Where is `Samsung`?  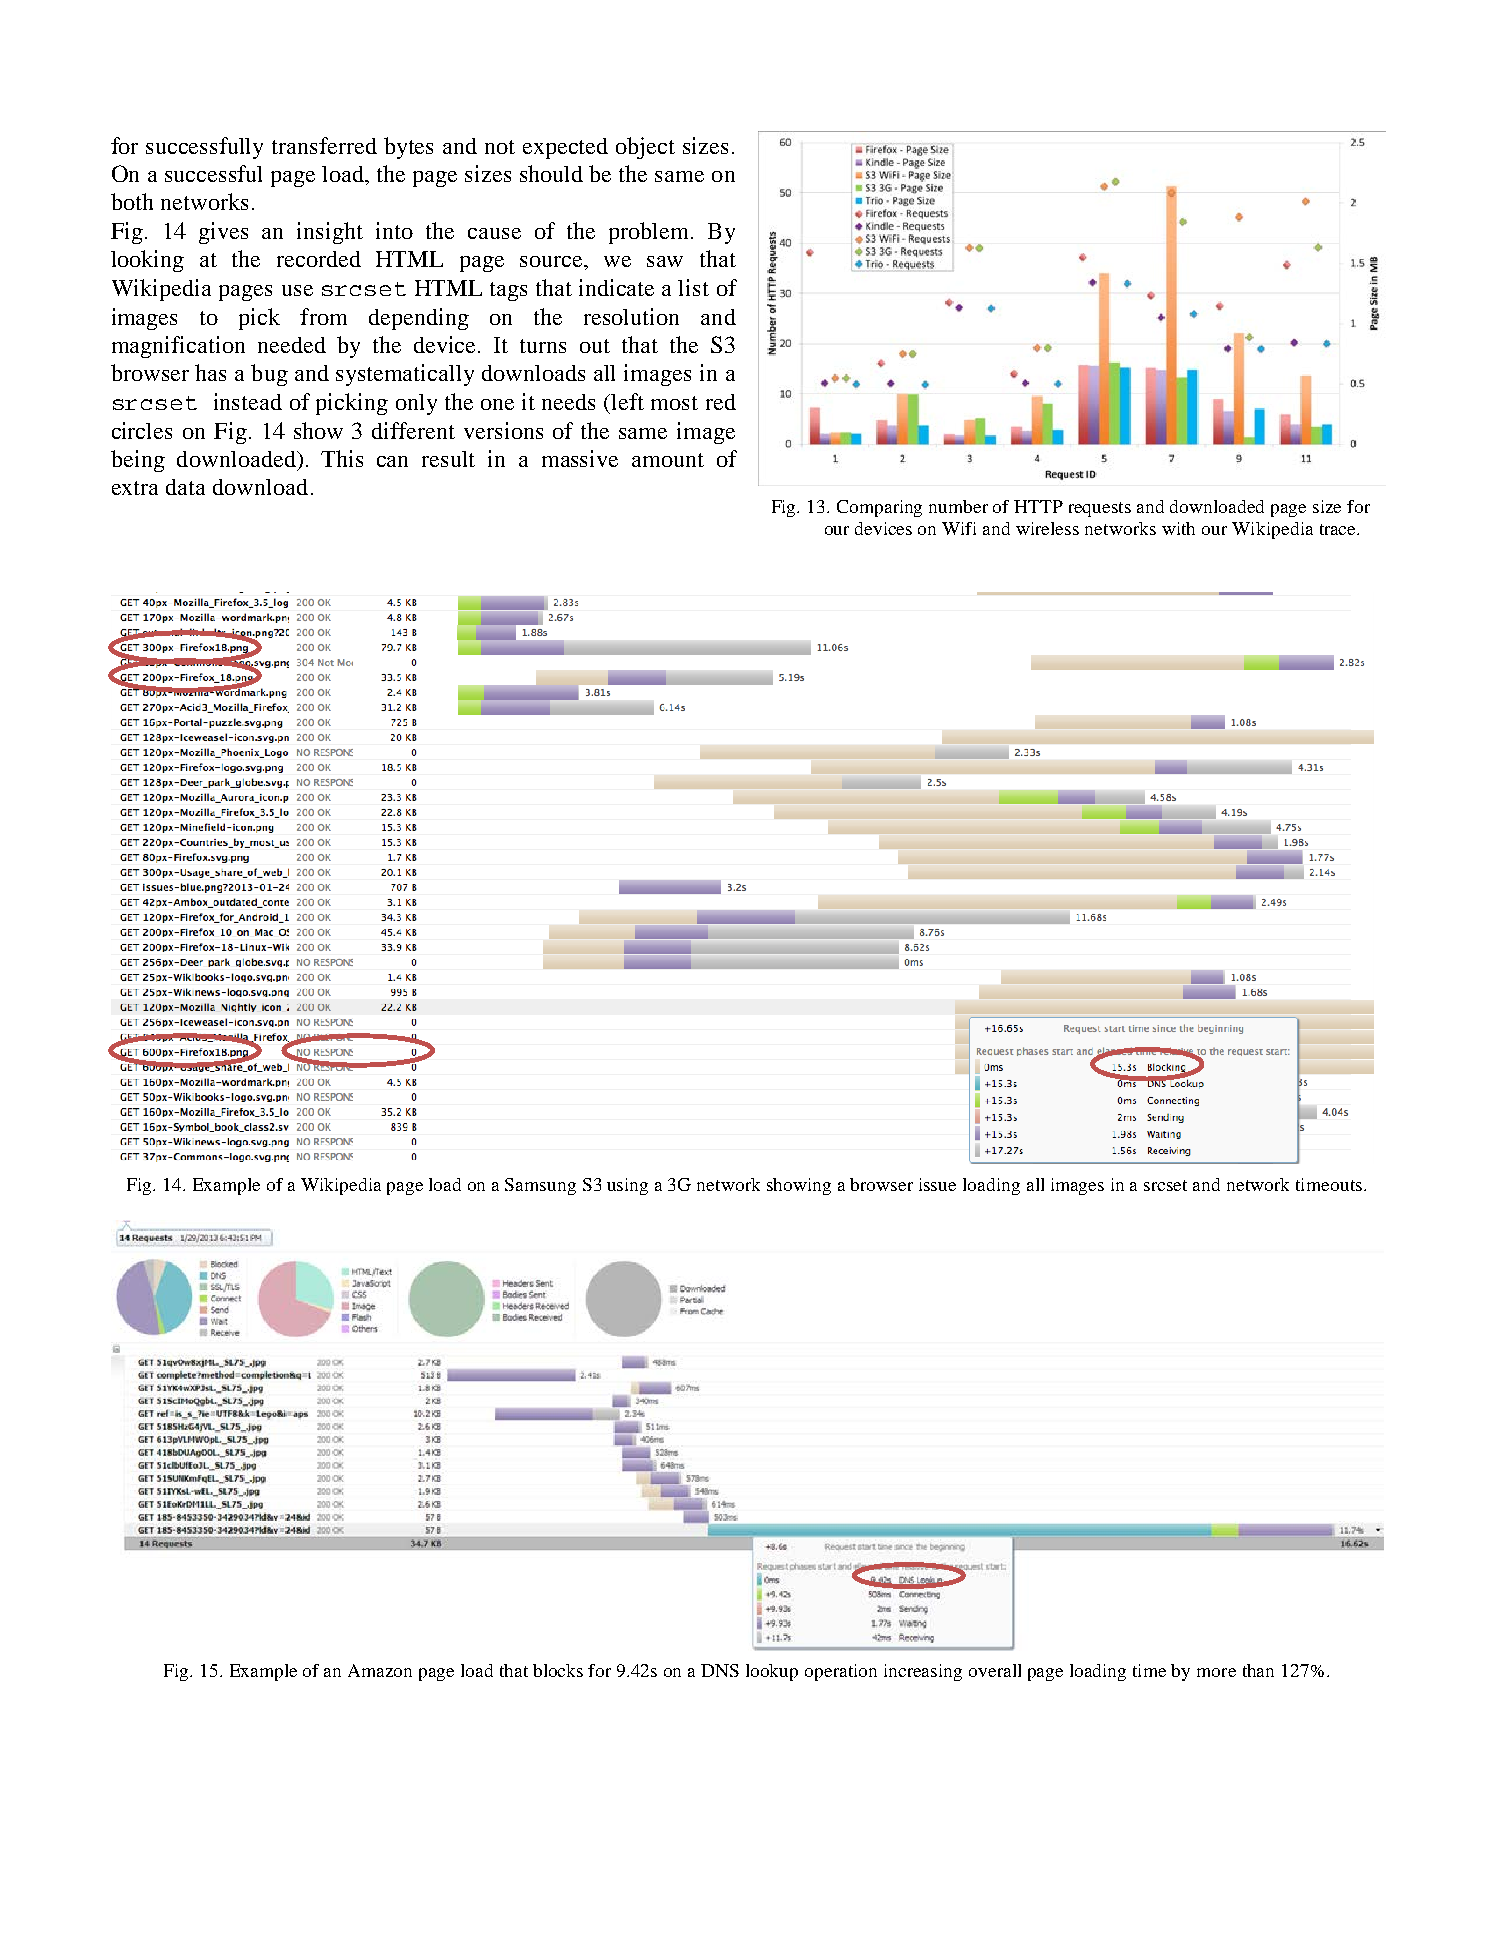 Samsung is located at coordinates (540, 1186).
